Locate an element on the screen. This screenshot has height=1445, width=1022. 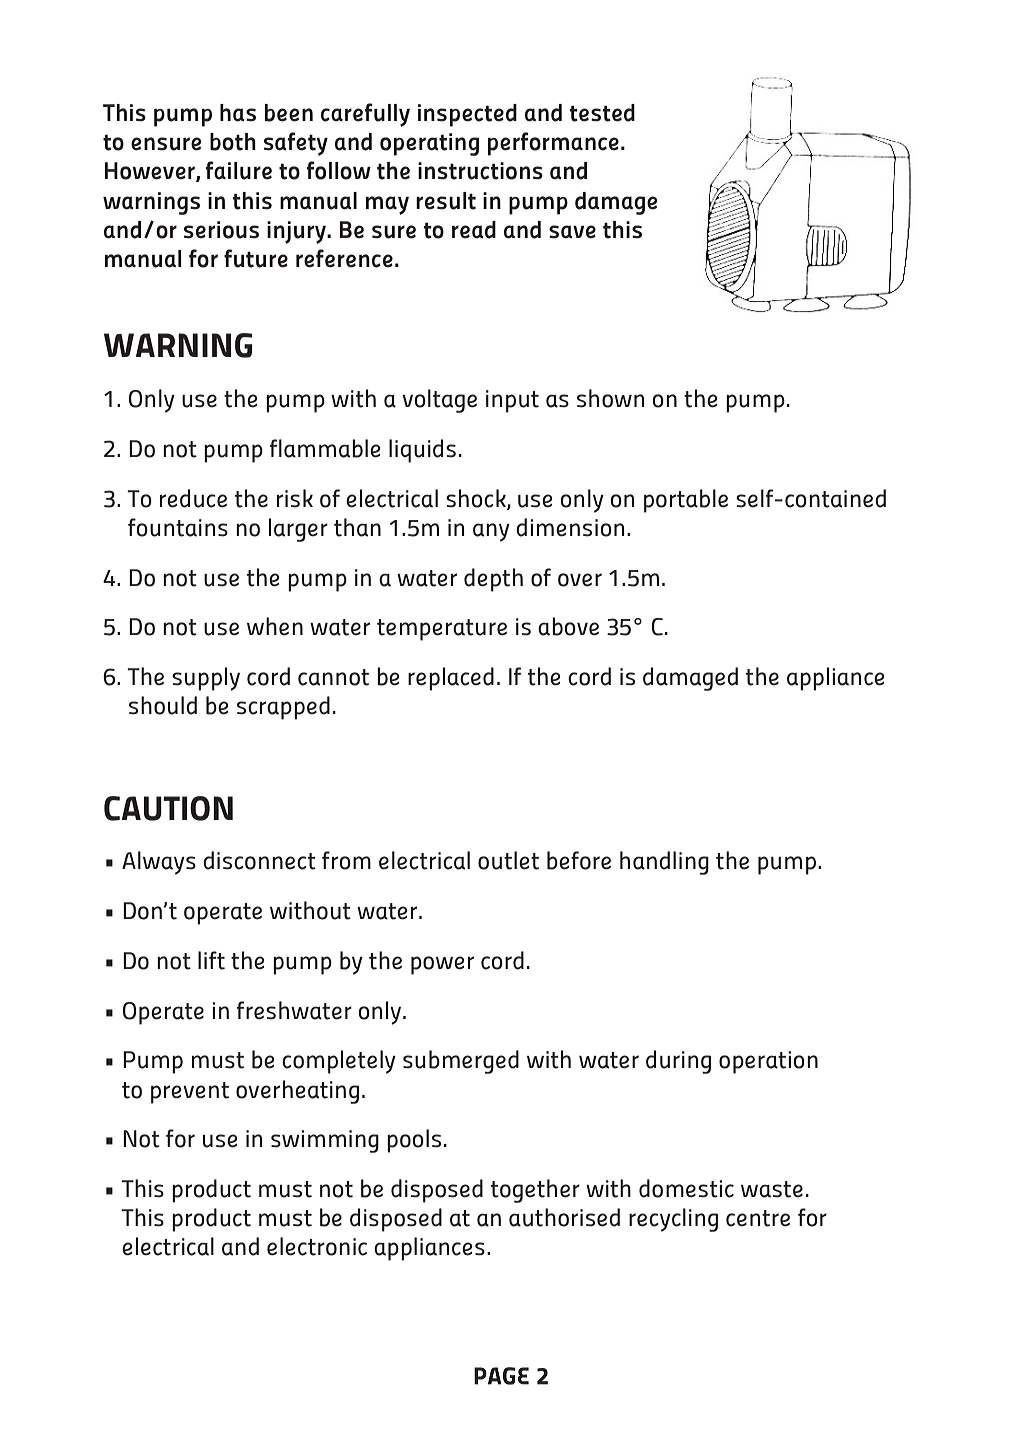
operating is located at coordinates (429, 144).
